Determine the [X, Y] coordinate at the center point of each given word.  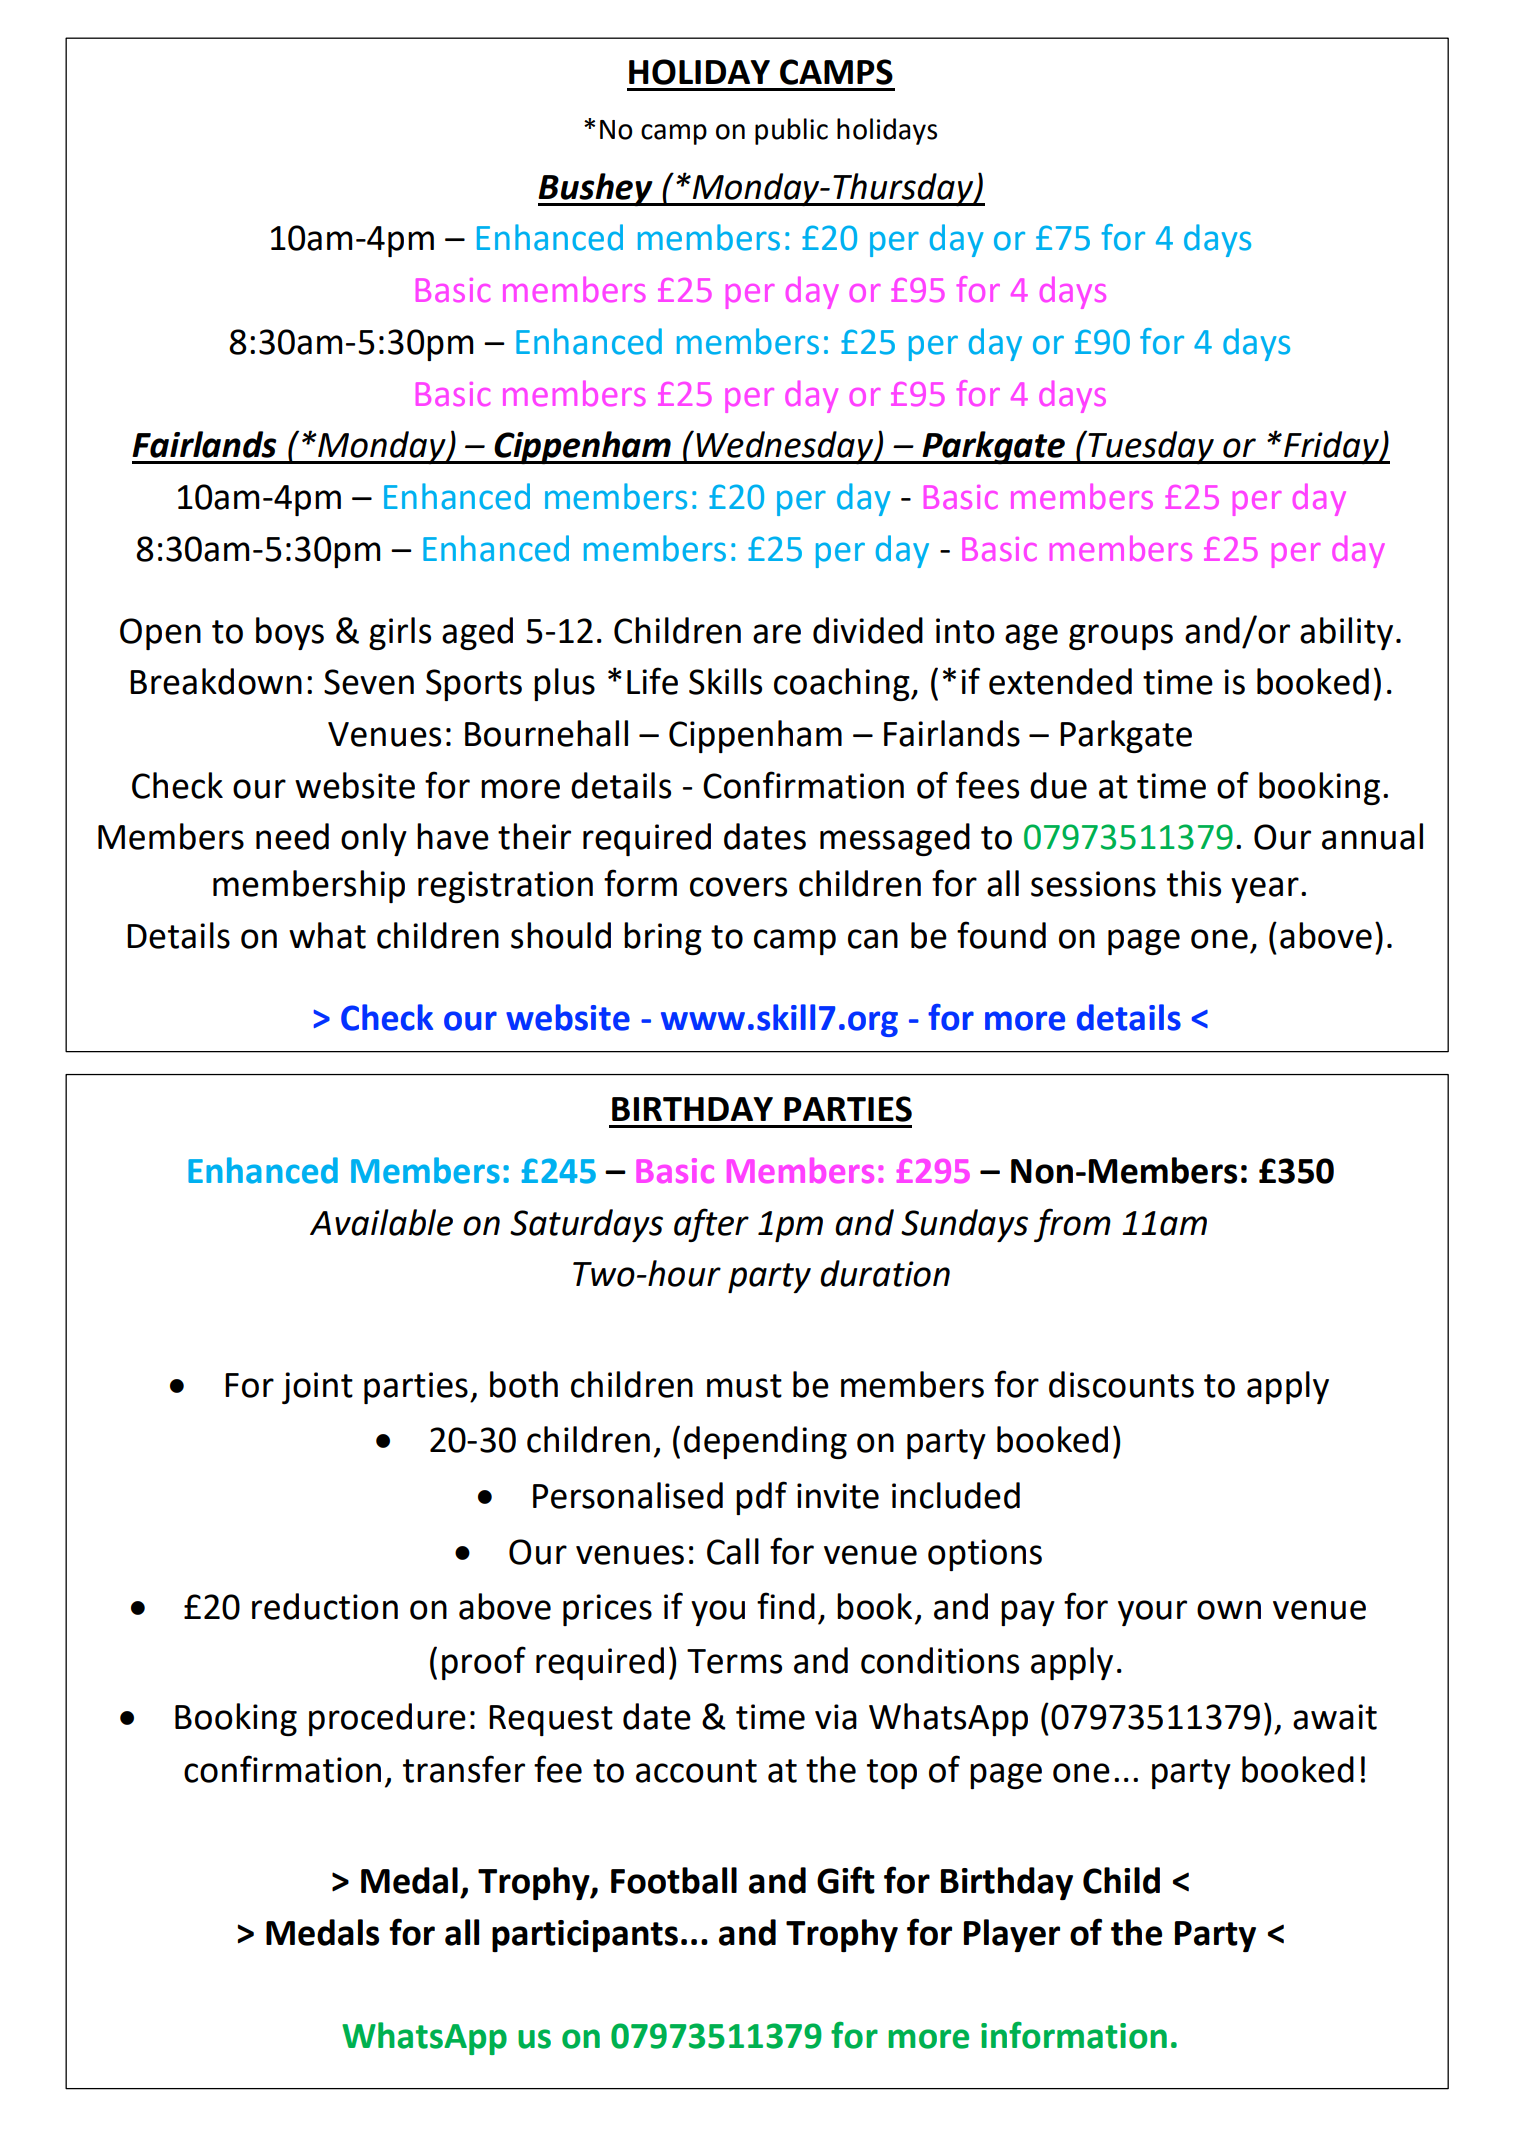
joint [317, 1388]
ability [1346, 633]
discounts [1121, 1384]
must [744, 1386]
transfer [464, 1769]
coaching [843, 684]
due [1058, 785]
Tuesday [1151, 447]
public [791, 131]
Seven [369, 682]
